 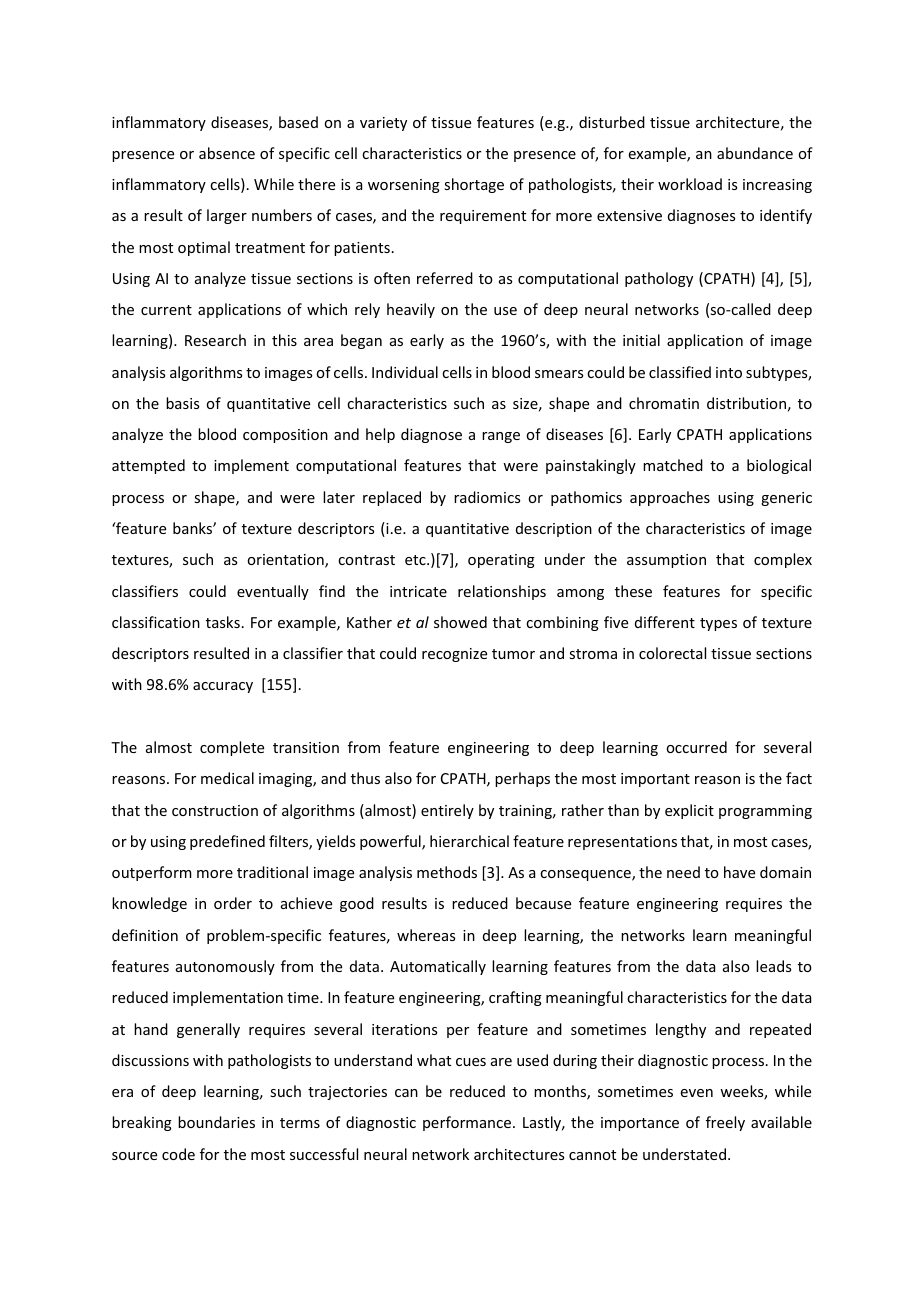 What do you see at coordinates (469, 841) in the image?
I see `hierarchical` at bounding box center [469, 841].
